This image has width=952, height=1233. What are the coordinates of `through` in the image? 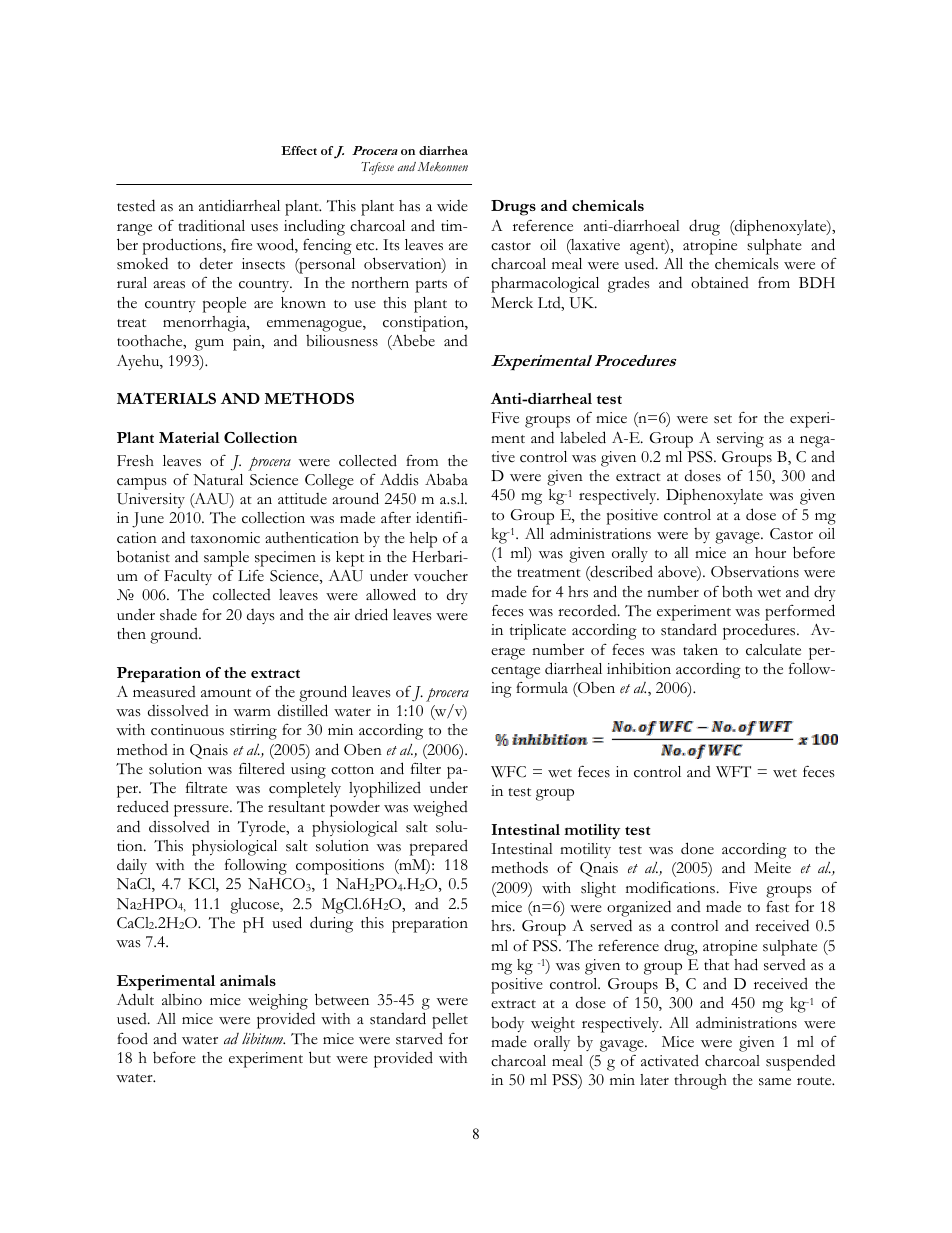 It's located at (701, 1082).
